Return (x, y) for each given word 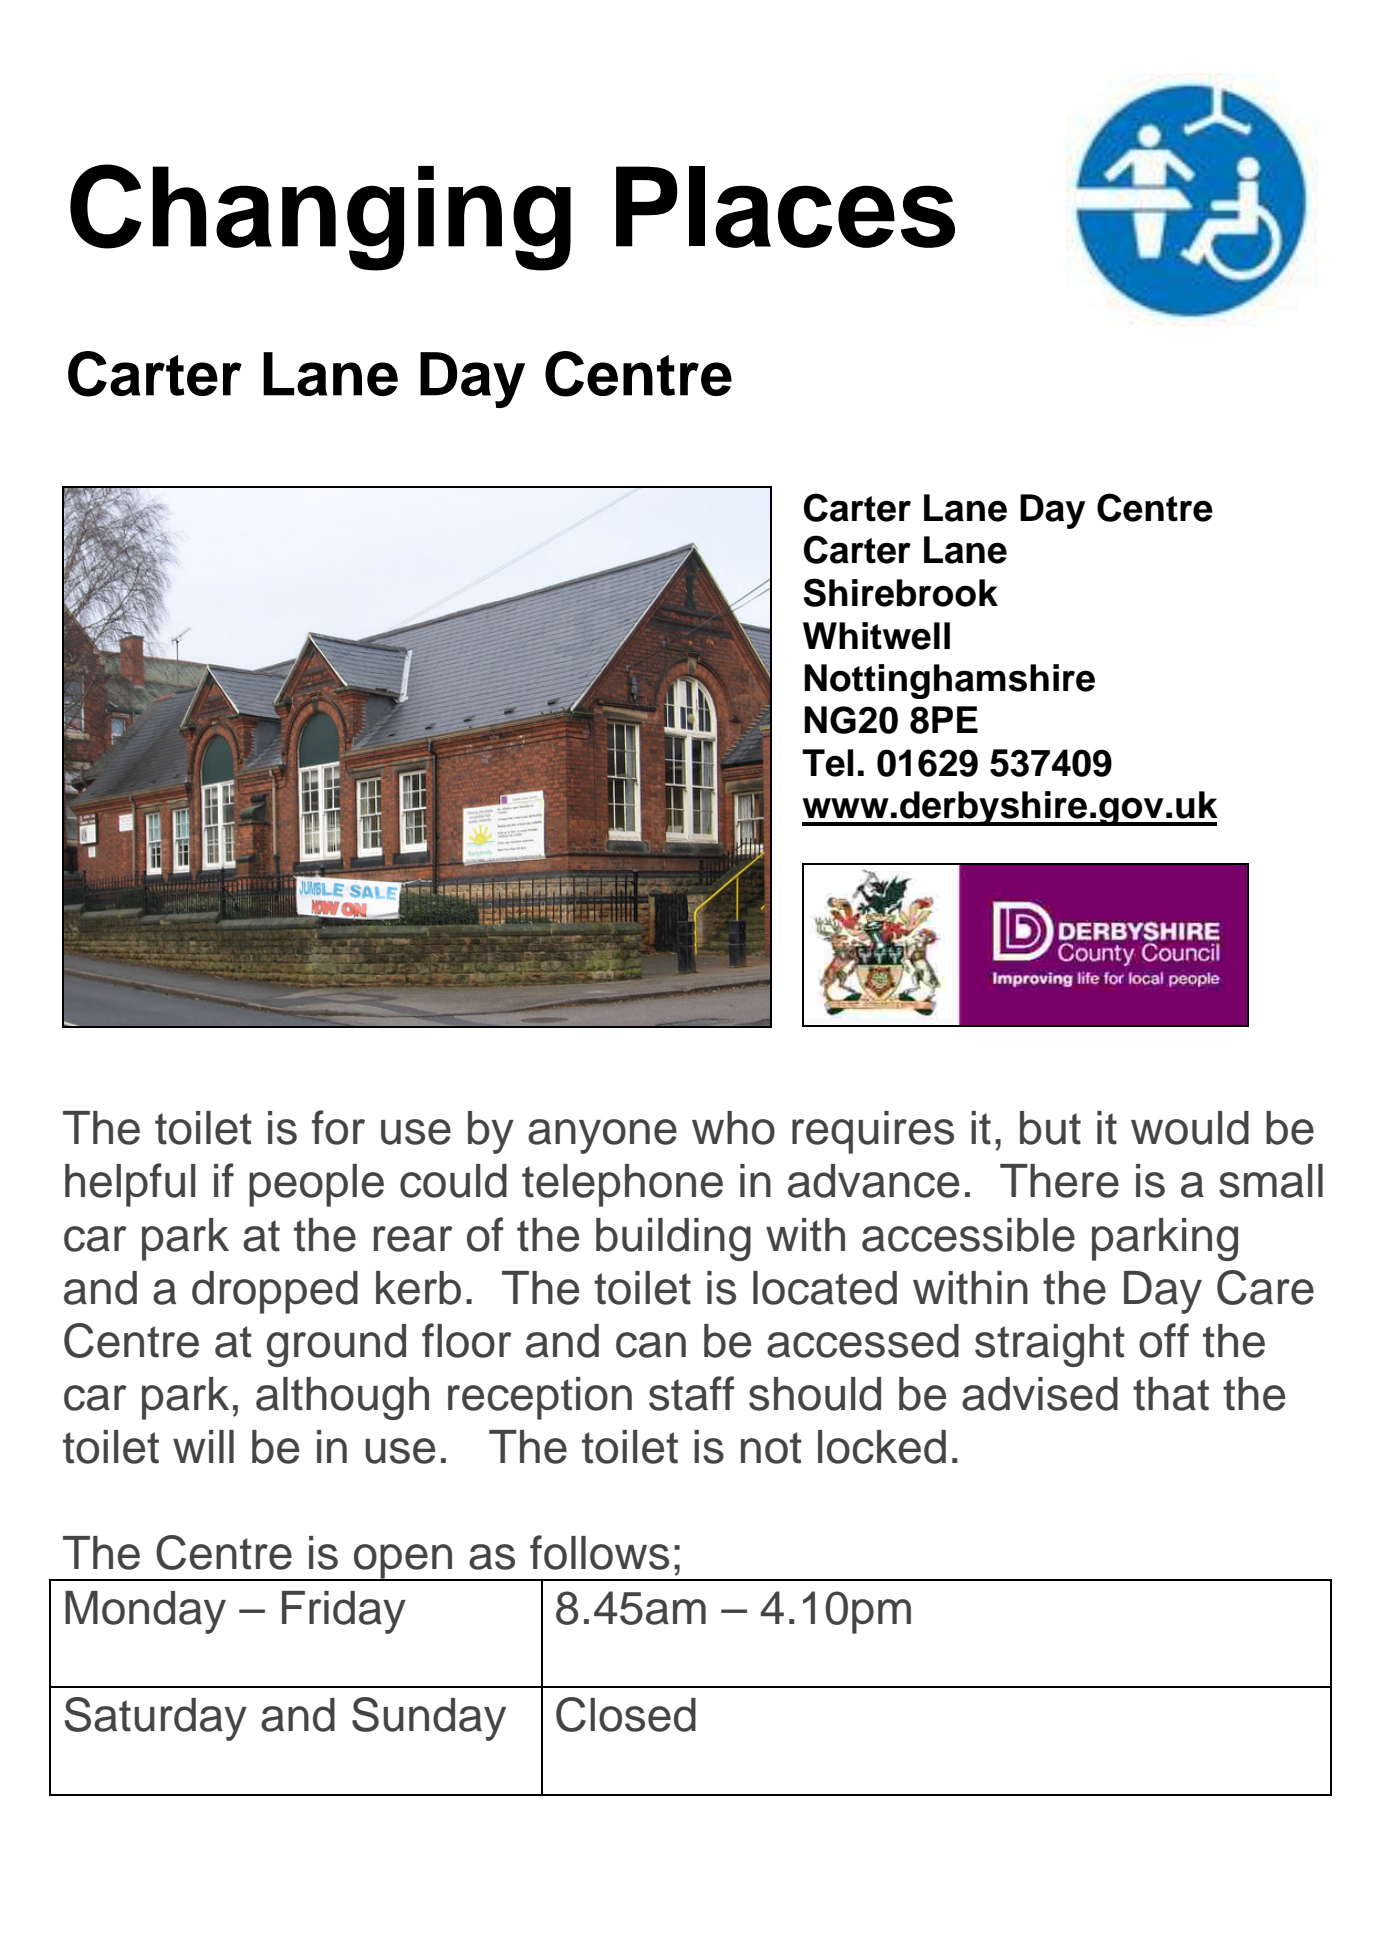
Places (785, 207)
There (1059, 1181)
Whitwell (876, 636)
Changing (320, 217)
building (673, 1239)
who (733, 1128)
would (1190, 1128)
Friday (344, 1612)
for (338, 1127)
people (316, 1185)
